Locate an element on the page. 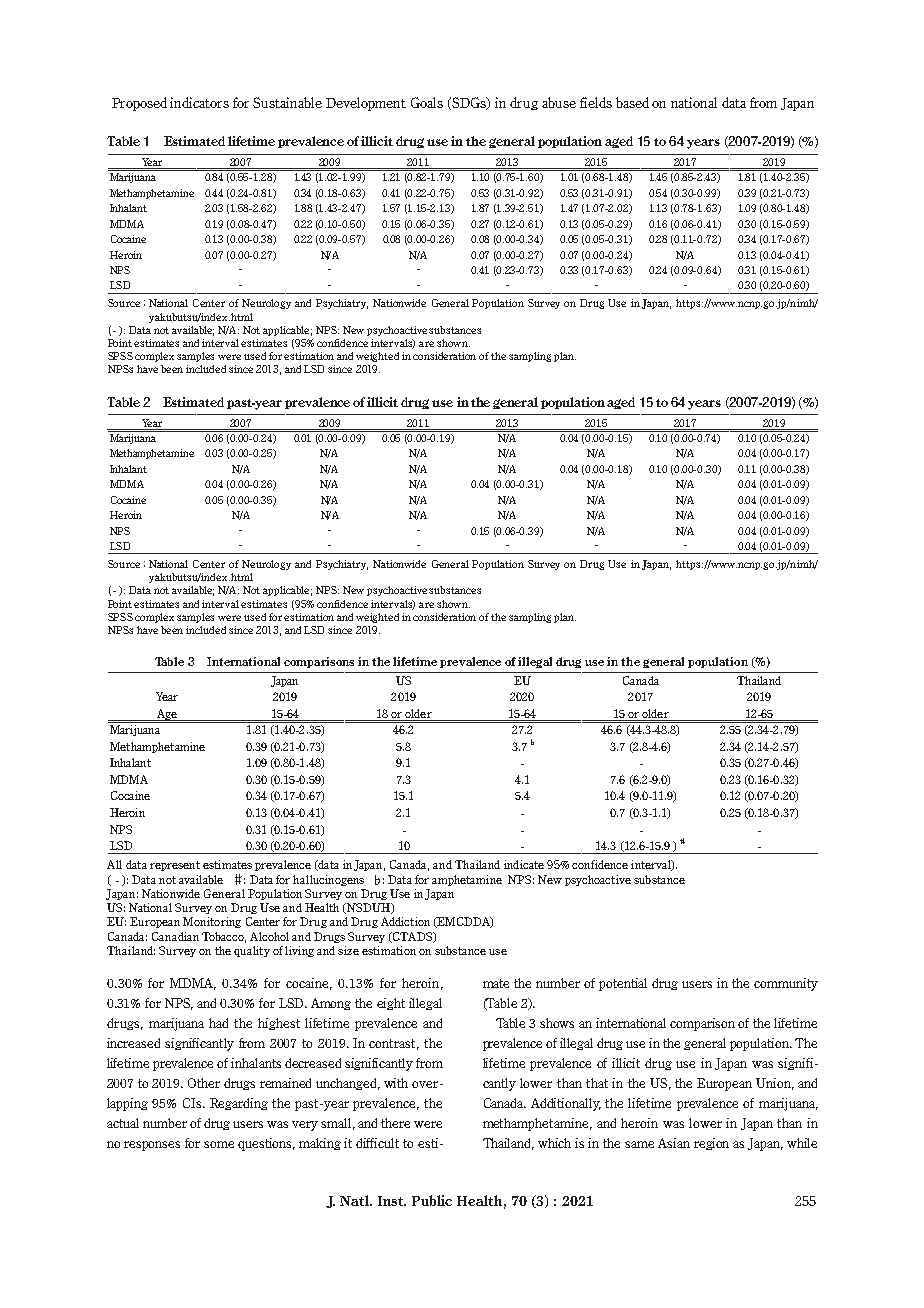 The height and width of the document is (1308, 924). Development is located at coordinates (366, 104).
